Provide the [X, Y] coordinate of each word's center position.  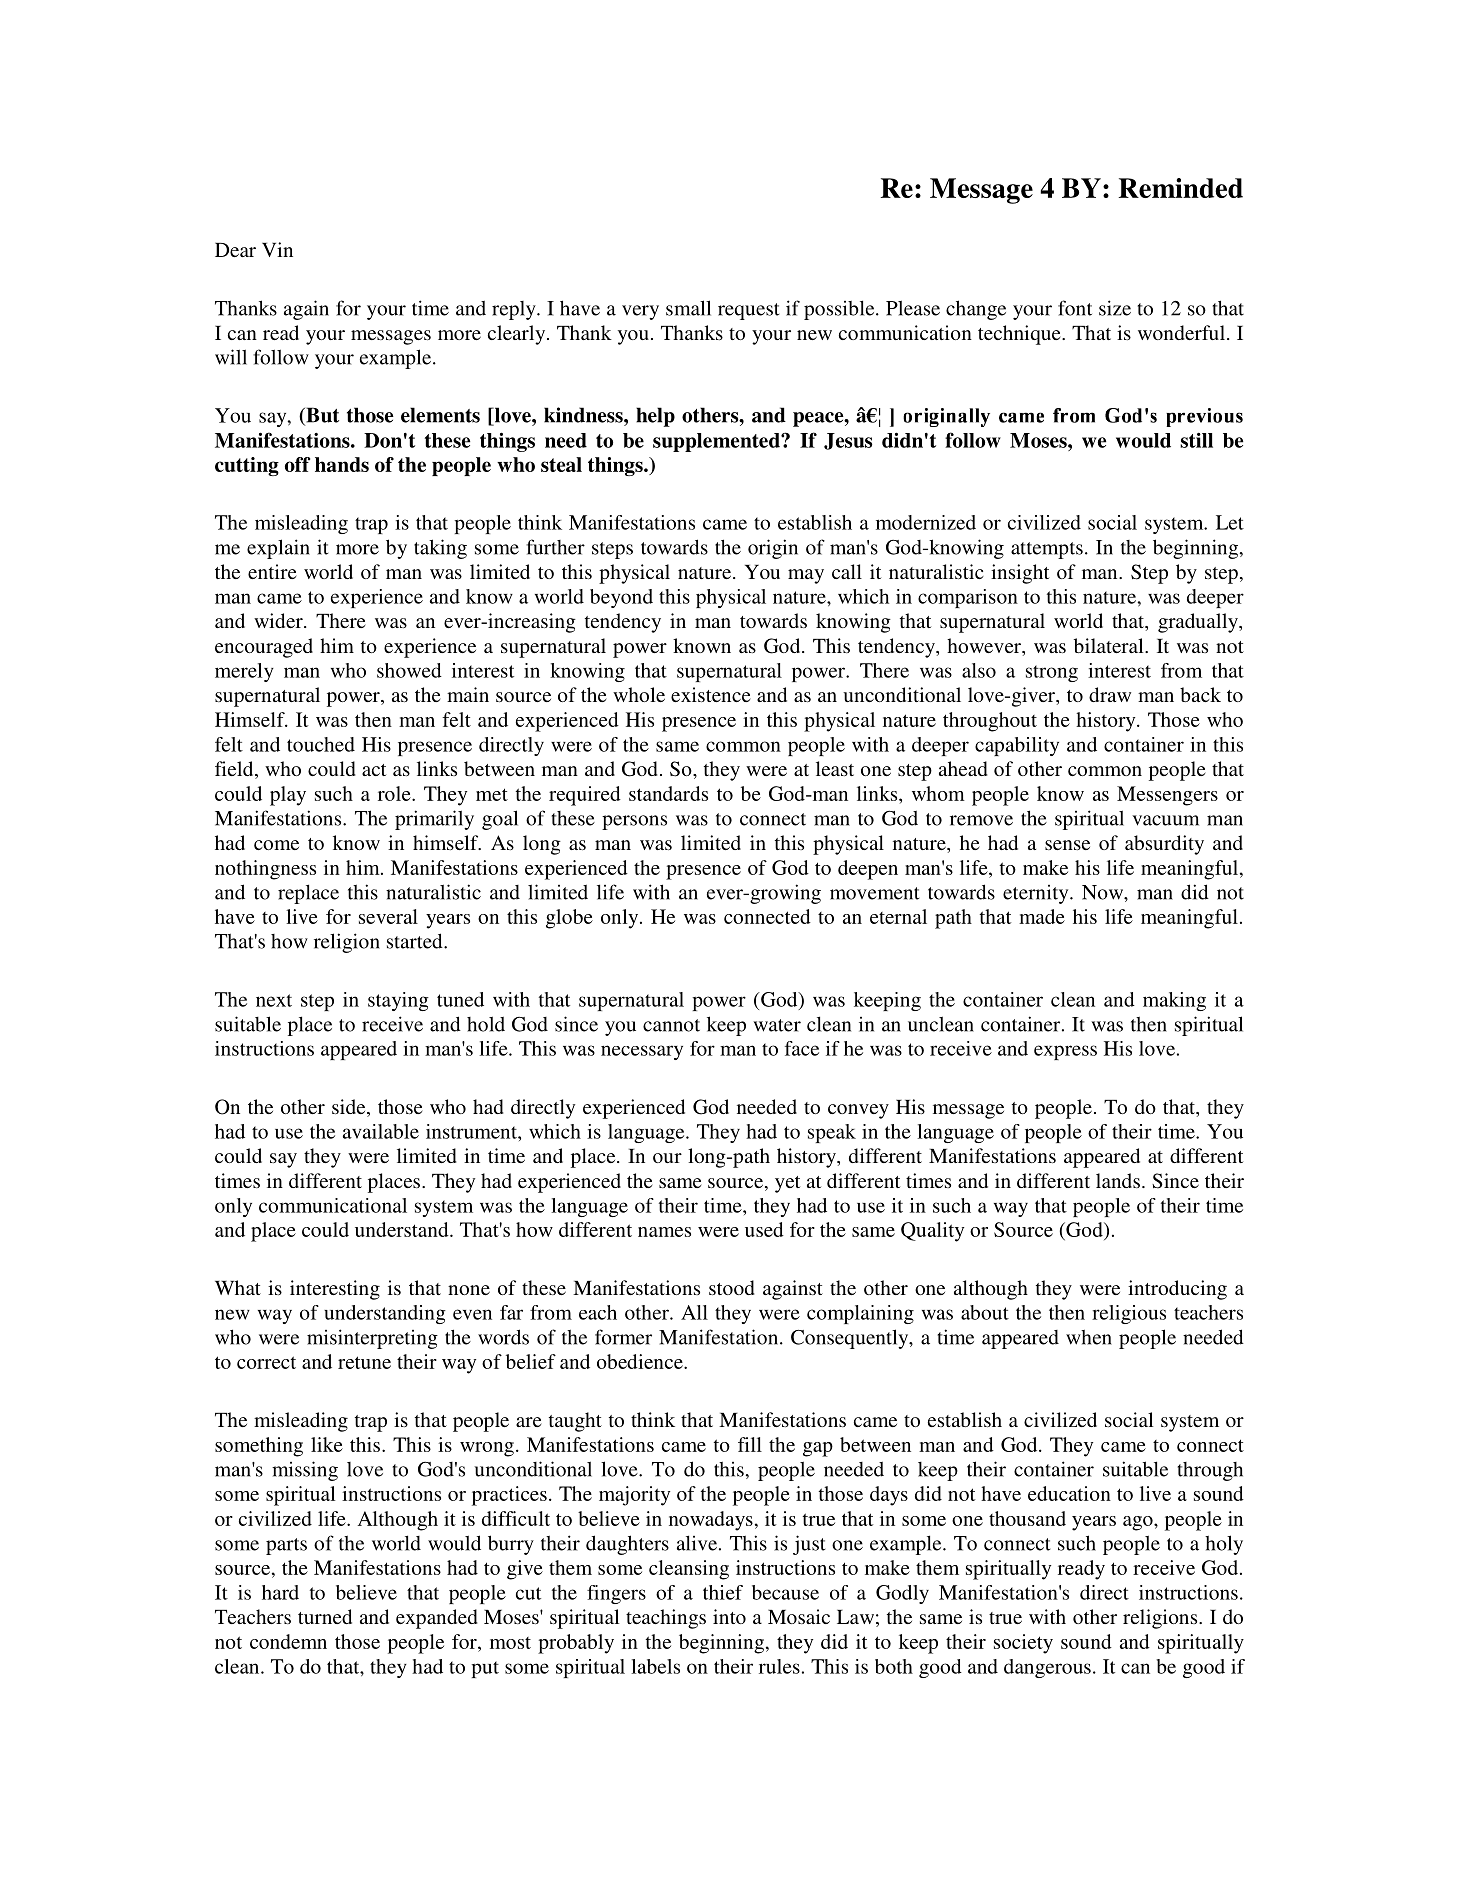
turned [325, 1616]
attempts [1047, 550]
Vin [277, 249]
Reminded [1181, 188]
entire [272, 571]
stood [731, 1287]
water [777, 1025]
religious [1129, 1314]
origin [773, 549]
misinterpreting [372, 1339]
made [1042, 916]
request [748, 311]
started [416, 941]
